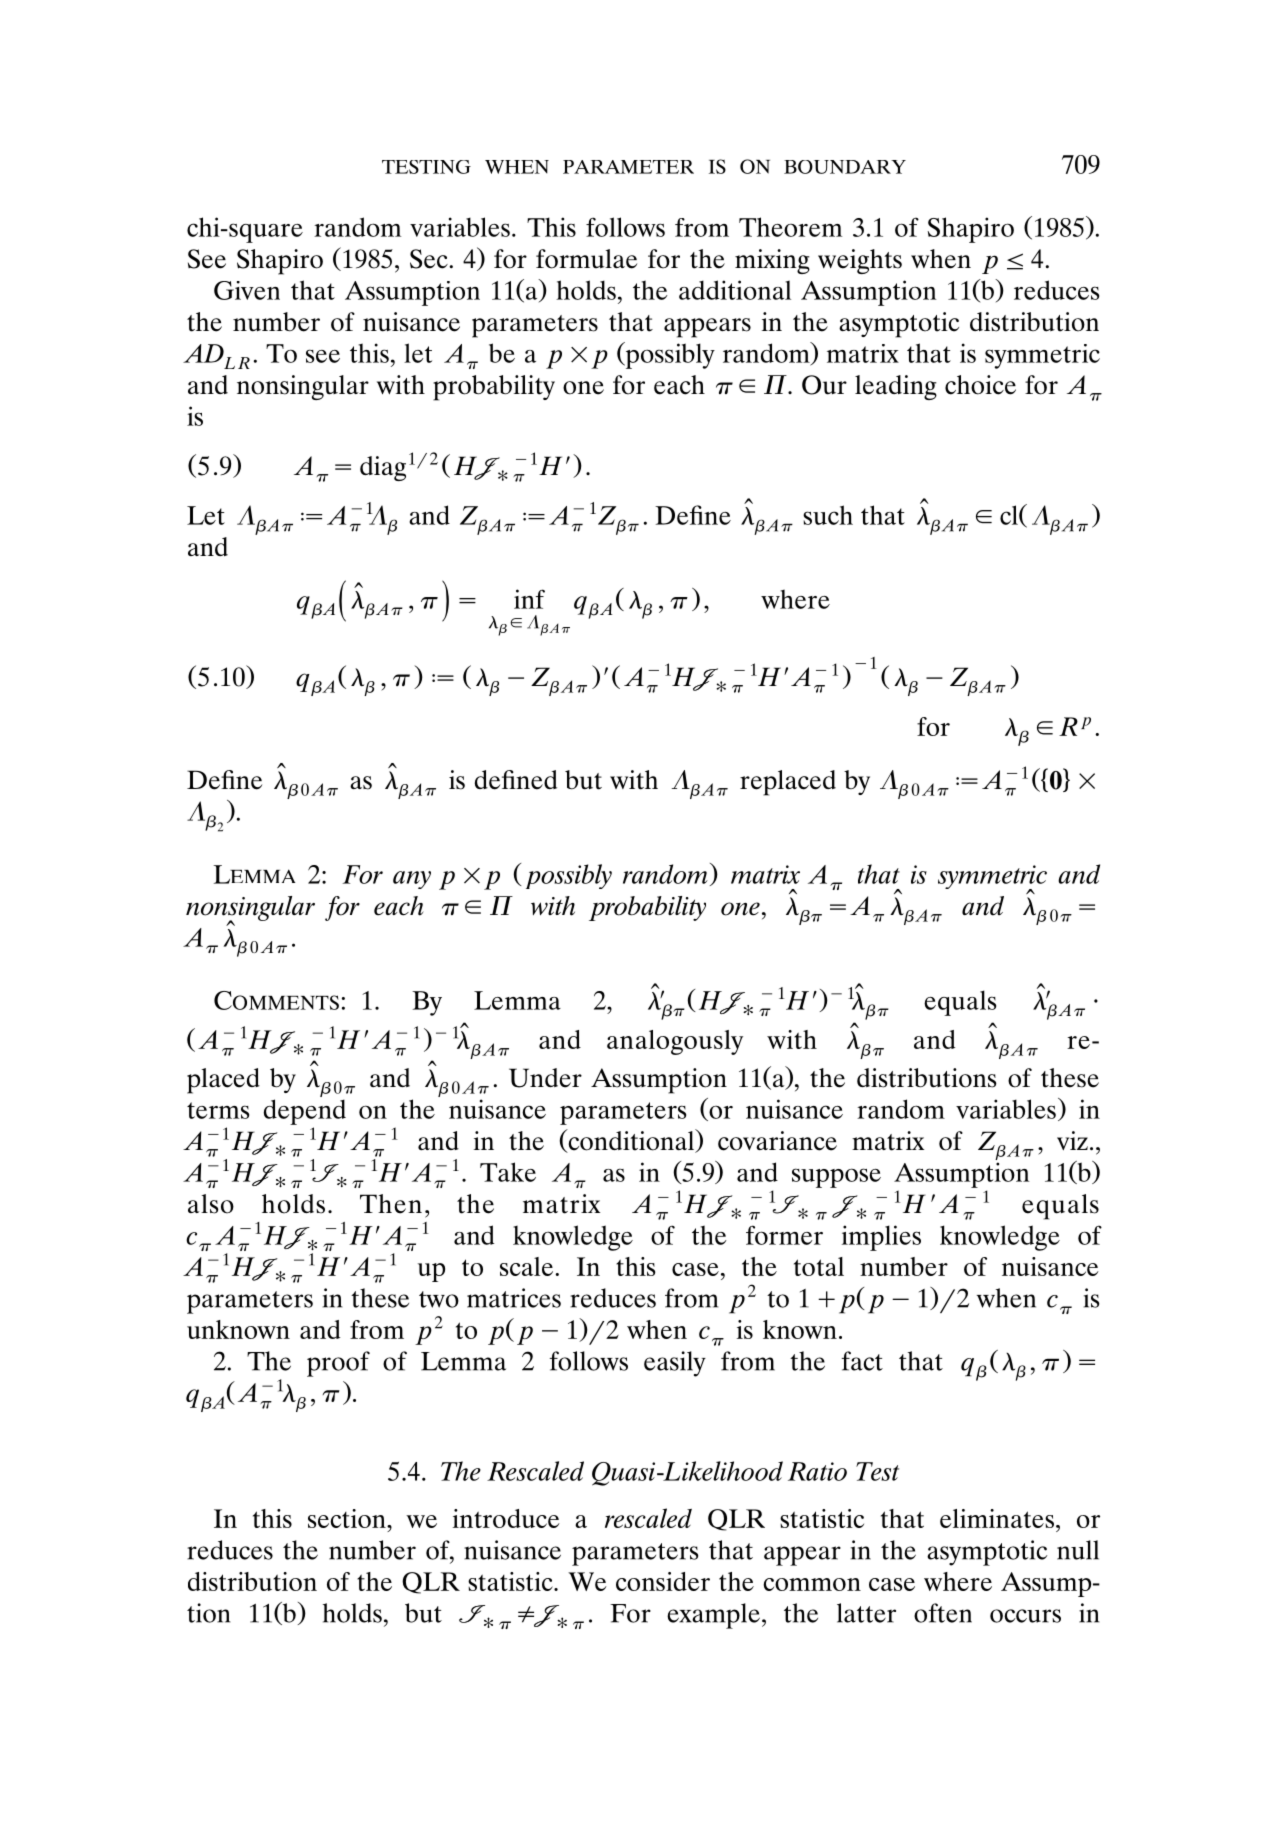 The image size is (1266, 1833). What do you see at coordinates (1072, 1140) in the page?
I see `viz` at bounding box center [1072, 1140].
